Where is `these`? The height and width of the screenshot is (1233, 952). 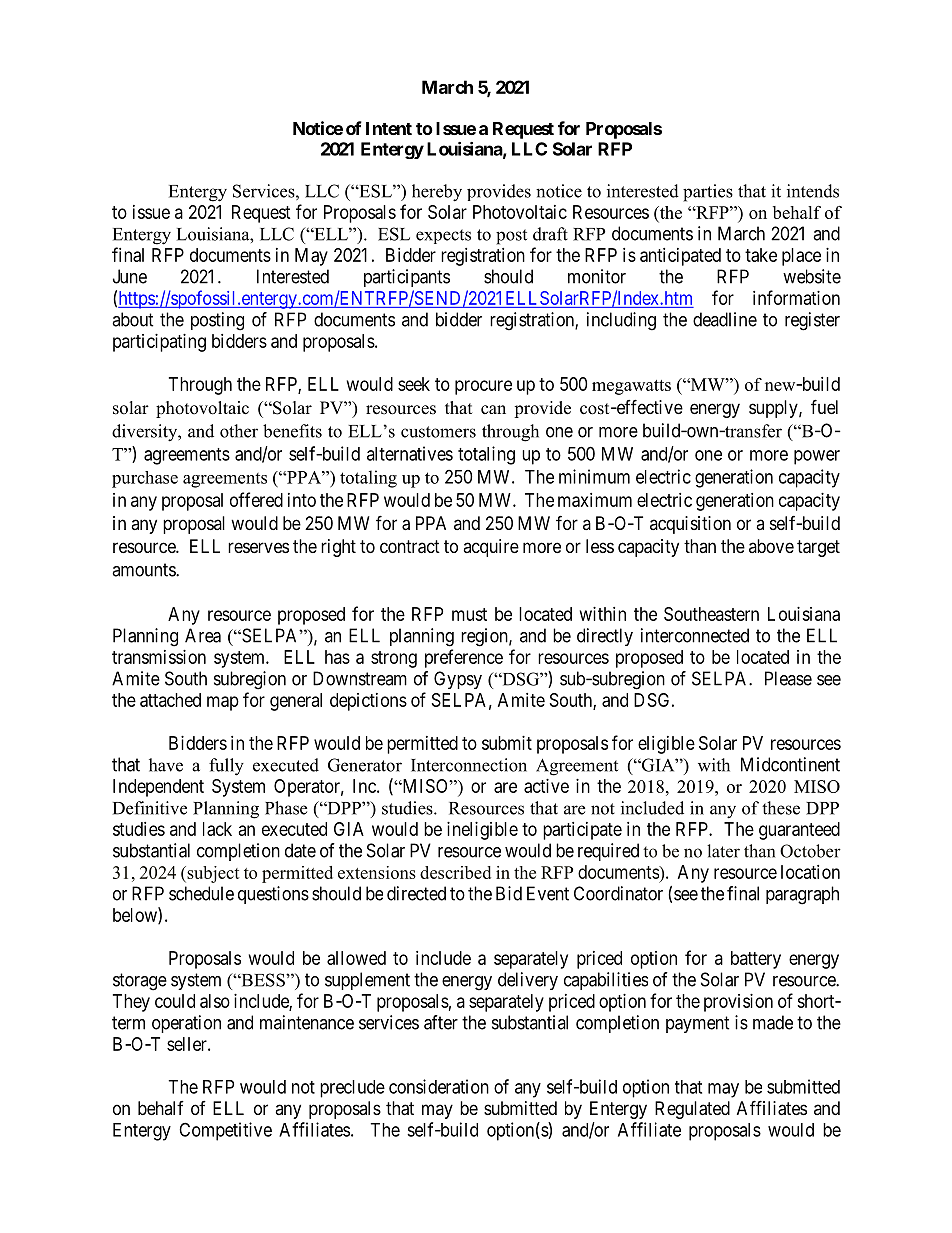
these is located at coordinates (781, 808).
